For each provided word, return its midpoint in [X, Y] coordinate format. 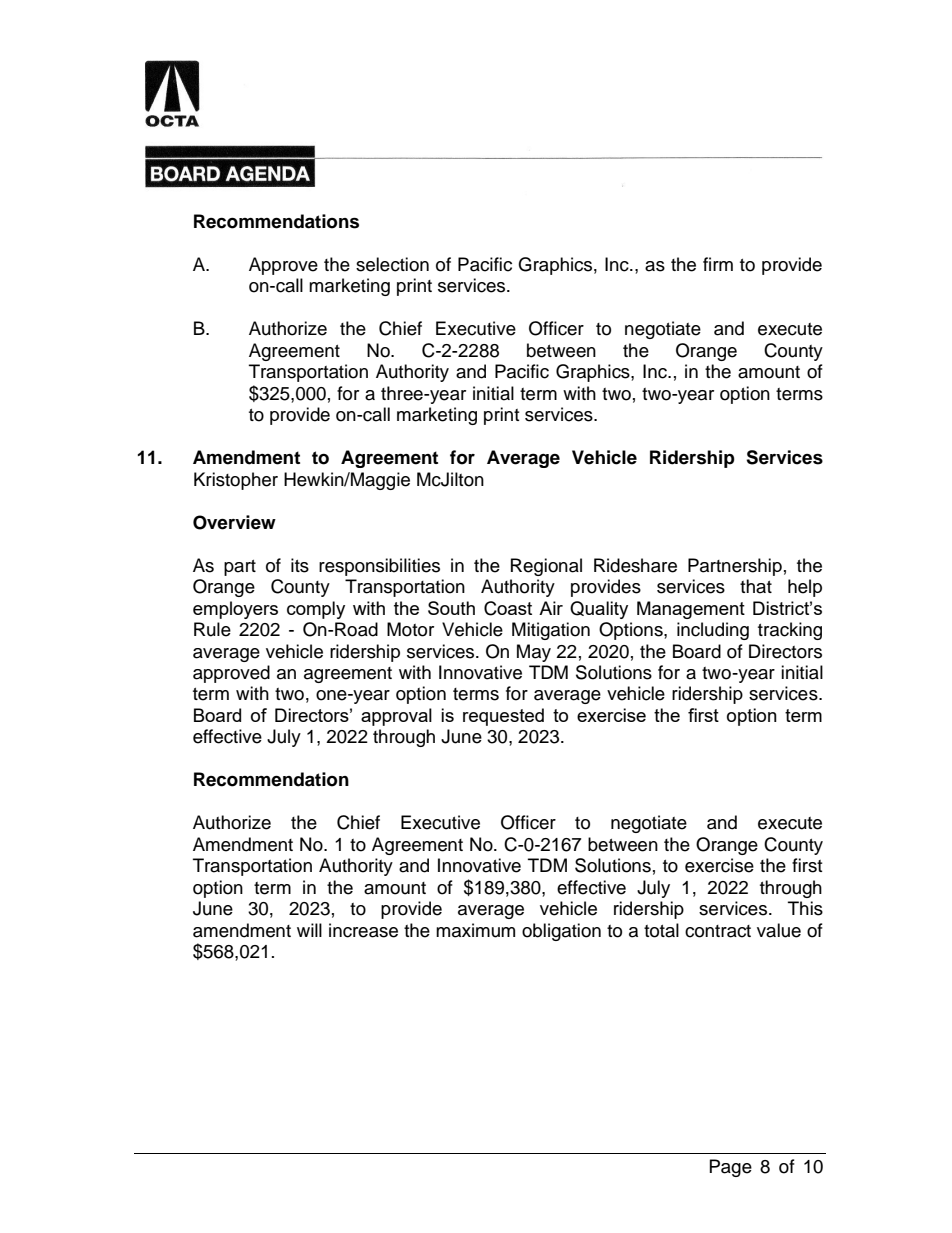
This [805, 908]
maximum [475, 930]
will [309, 930]
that [756, 586]
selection [392, 264]
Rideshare [635, 565]
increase [363, 930]
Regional [546, 567]
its [300, 565]
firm [718, 264]
